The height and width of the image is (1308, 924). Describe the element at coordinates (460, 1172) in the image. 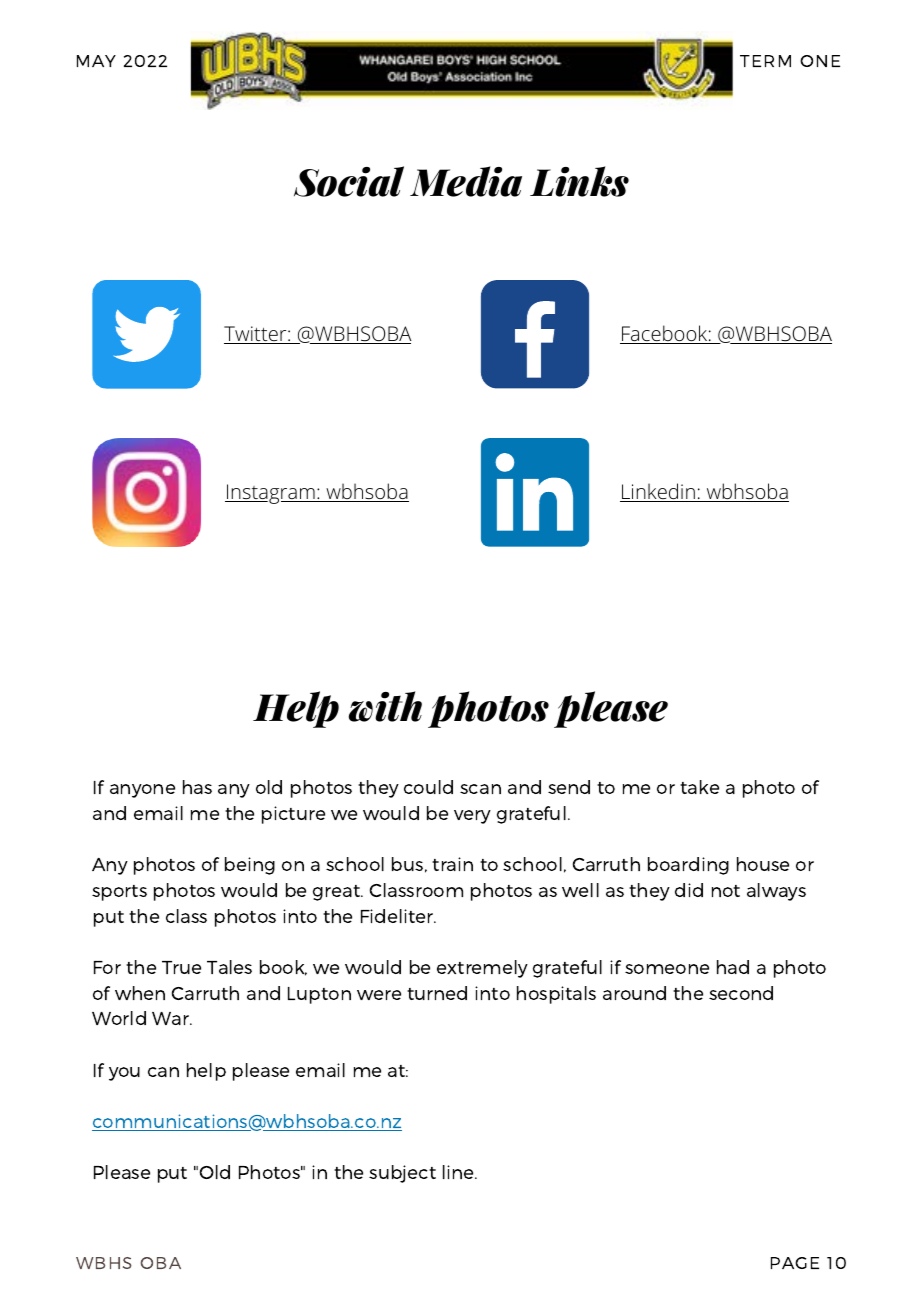

I see `line` at that location.
